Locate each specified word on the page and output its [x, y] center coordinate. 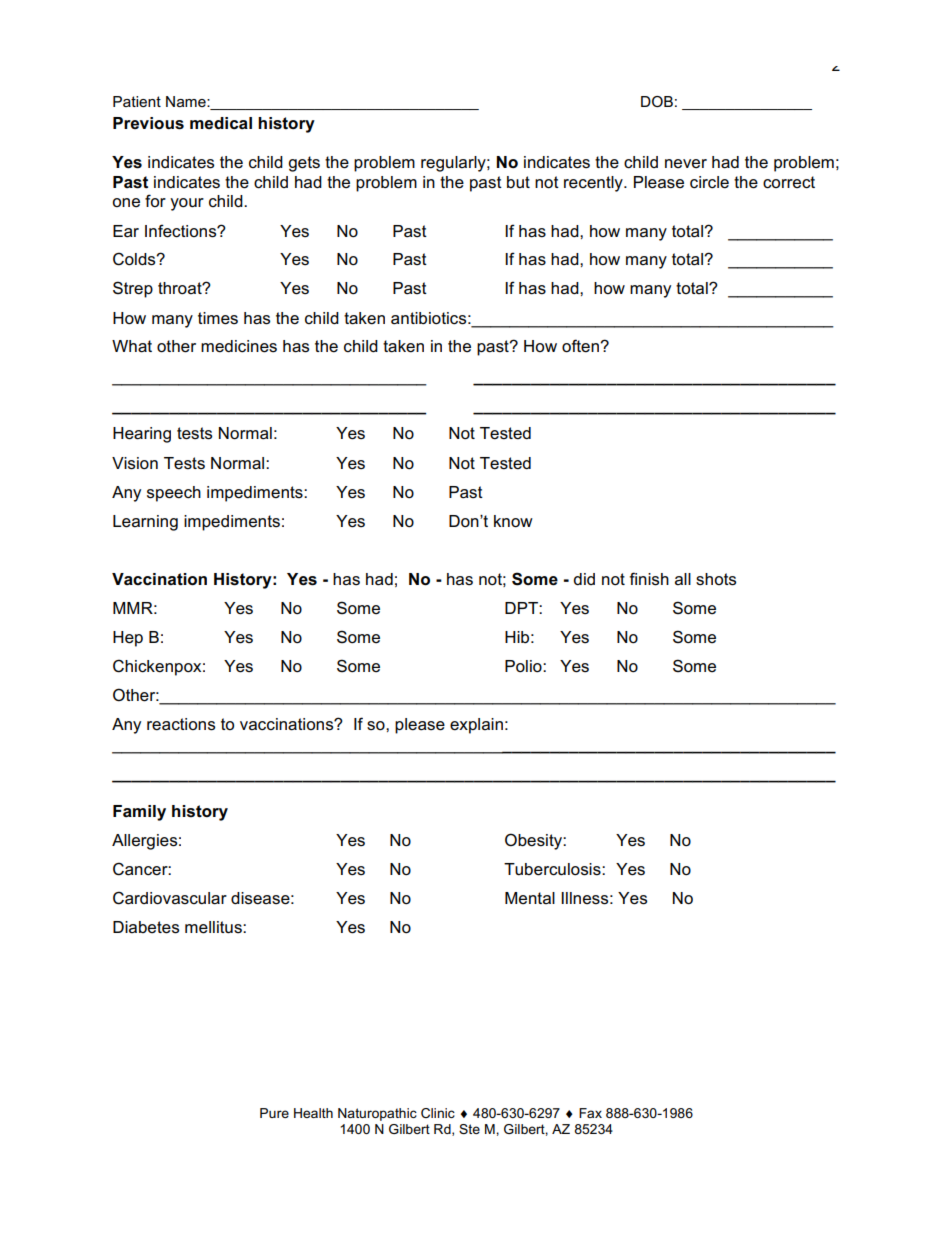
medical [221, 123]
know [513, 521]
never [686, 164]
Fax [590, 1113]
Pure [274, 1113]
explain [476, 726]
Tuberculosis [553, 869]
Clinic [438, 1113]
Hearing [142, 435]
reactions [181, 724]
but [518, 182]
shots [716, 579]
